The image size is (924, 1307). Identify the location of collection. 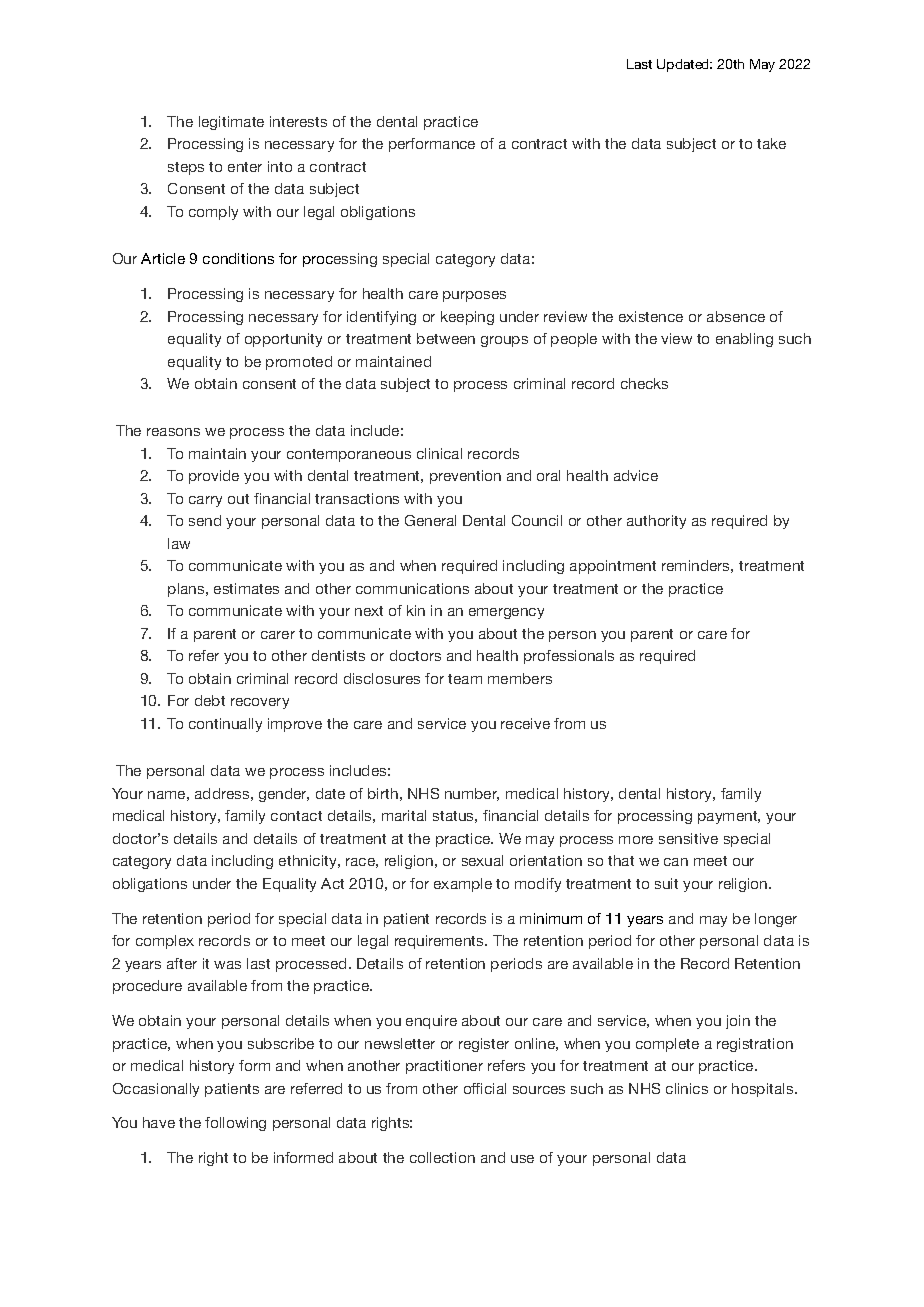
(442, 1157).
